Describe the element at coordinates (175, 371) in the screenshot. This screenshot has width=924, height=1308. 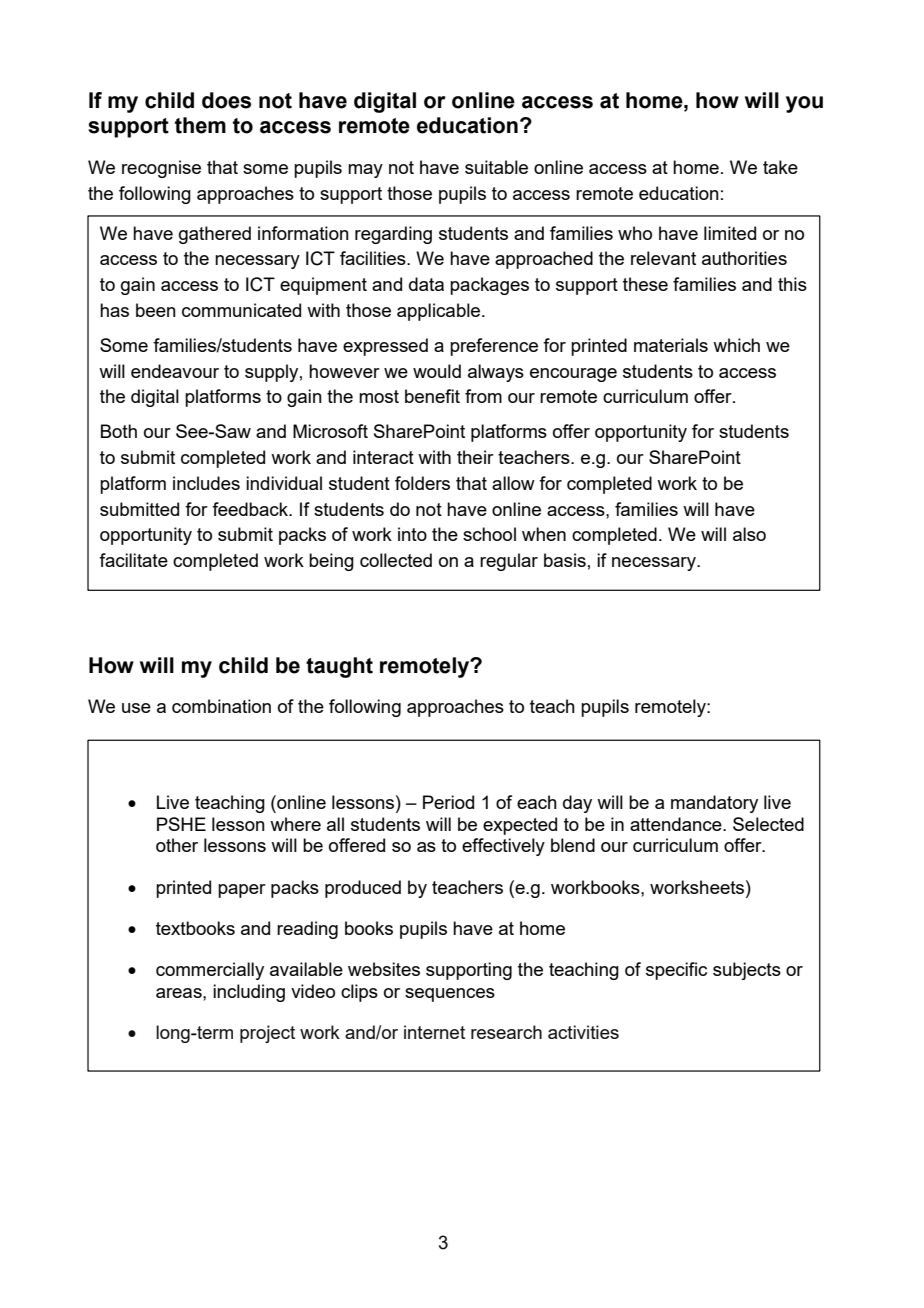
I see `endeavour` at that location.
